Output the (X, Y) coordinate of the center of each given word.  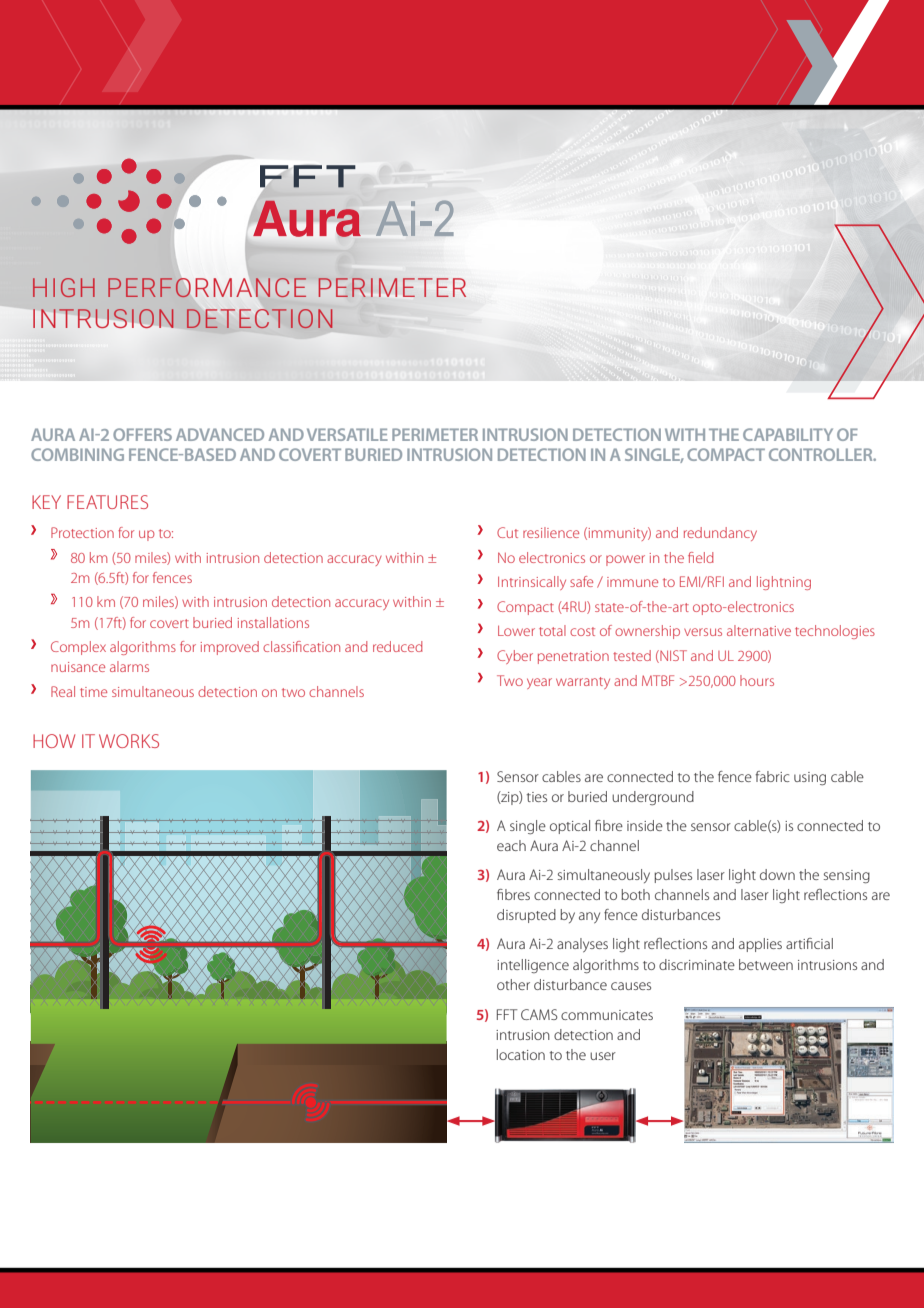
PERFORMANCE (207, 286)
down (777, 874)
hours (757, 680)
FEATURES (107, 502)
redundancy (720, 534)
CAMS (539, 1014)
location (521, 1054)
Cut (507, 532)
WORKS (129, 741)
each (511, 845)
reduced (398, 646)
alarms (129, 666)
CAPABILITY (788, 434)
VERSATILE (347, 434)
